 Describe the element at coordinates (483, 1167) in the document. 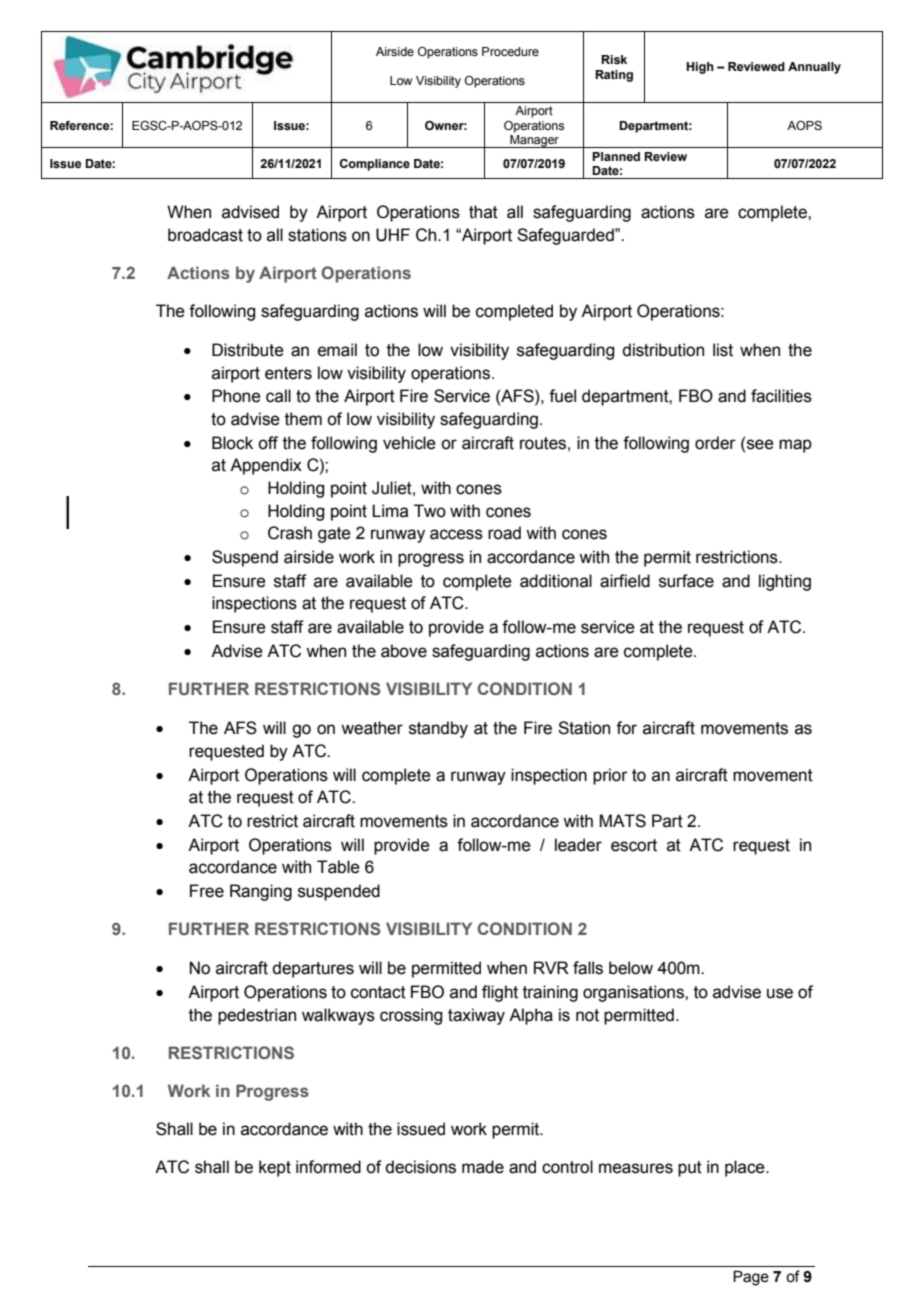

I see `made` at that location.
